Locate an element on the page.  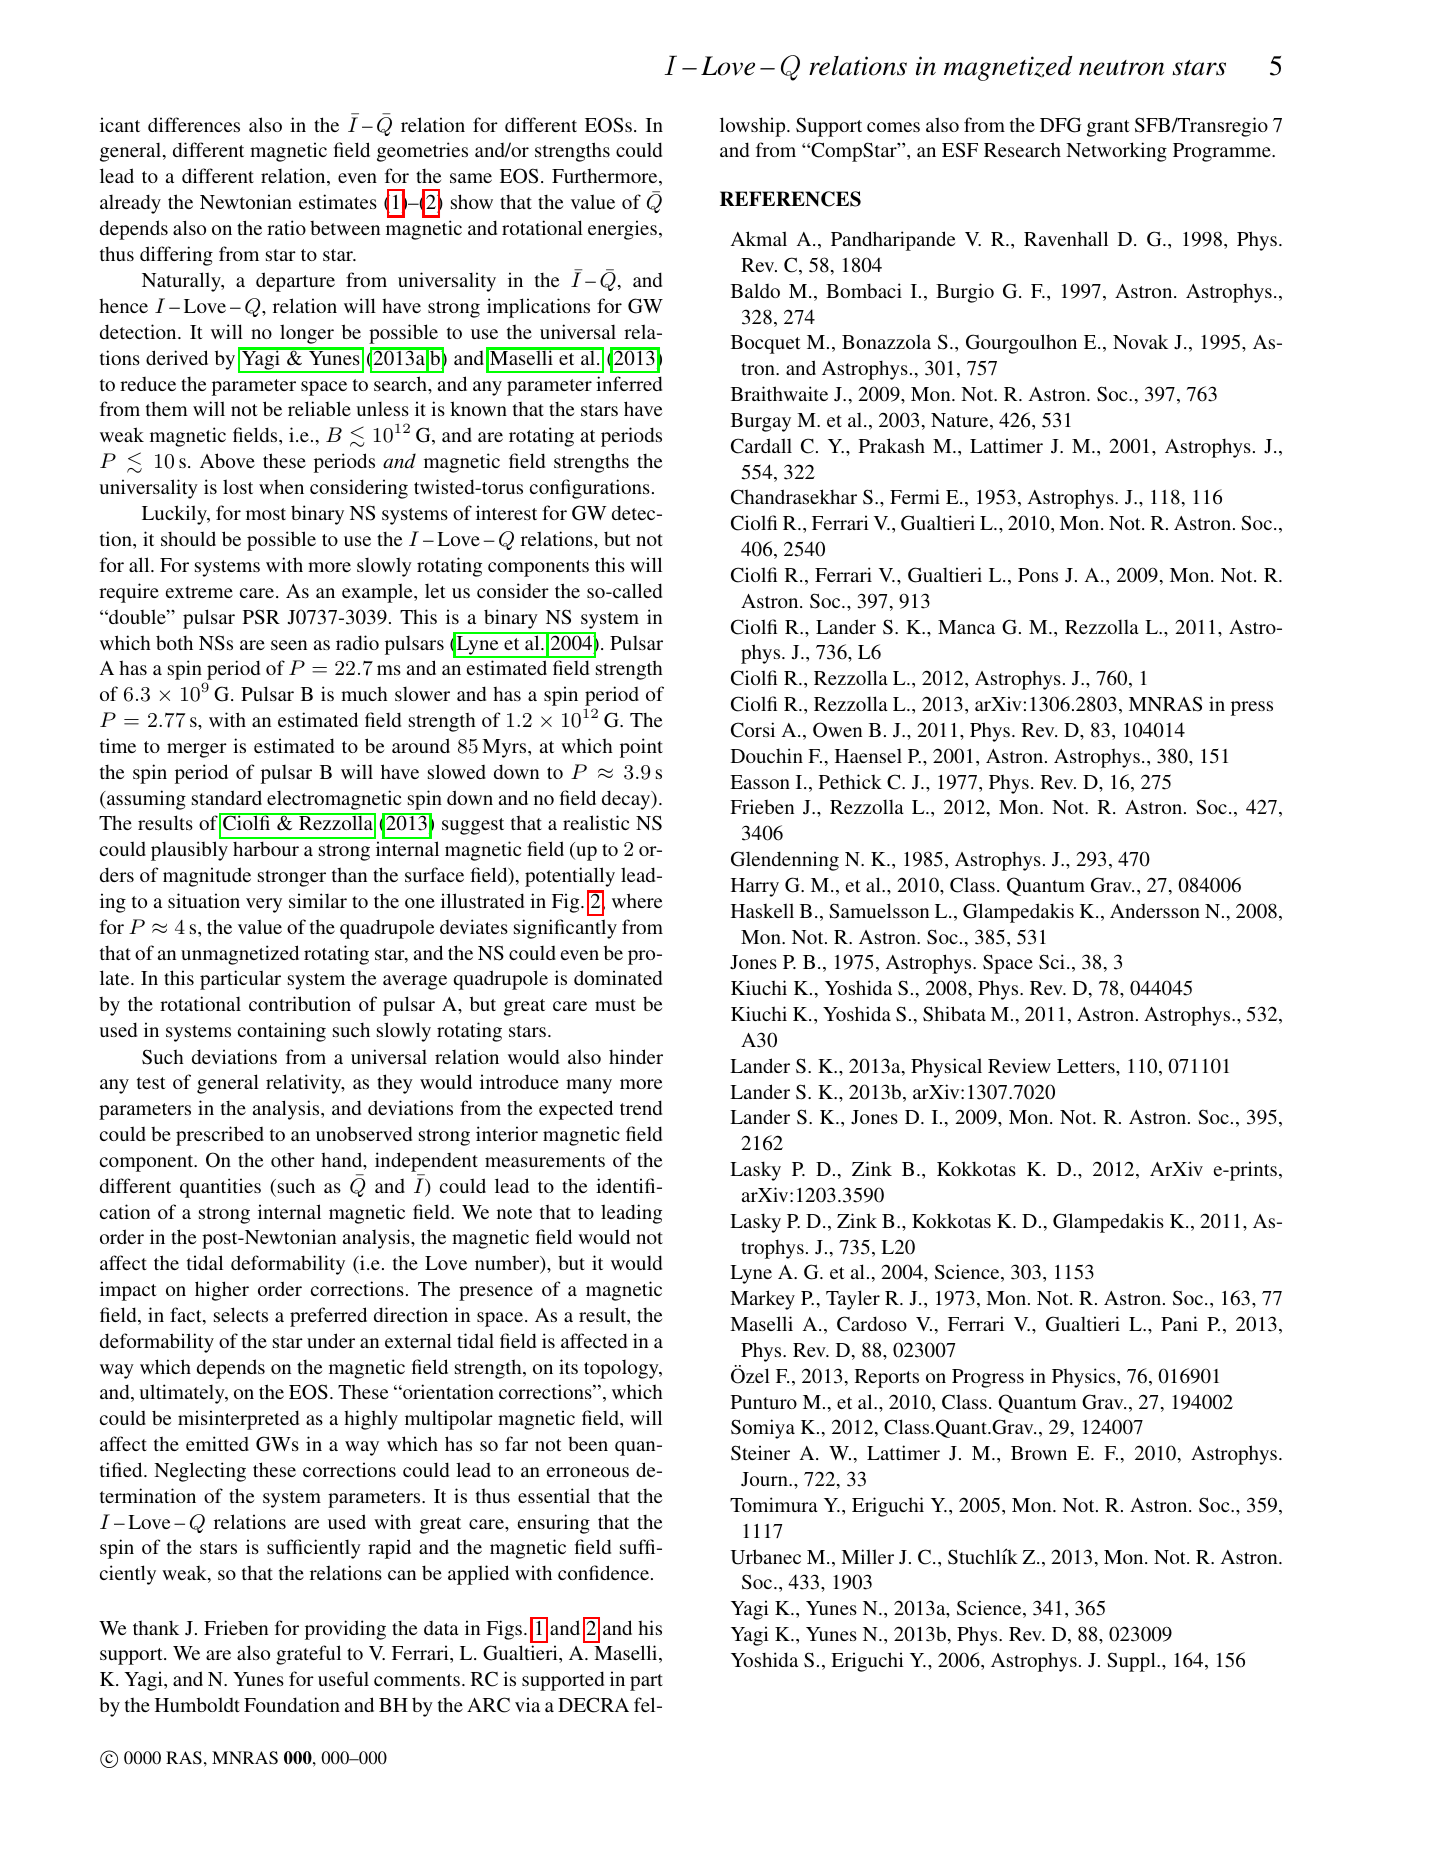
Networking is located at coordinates (1116, 152).
